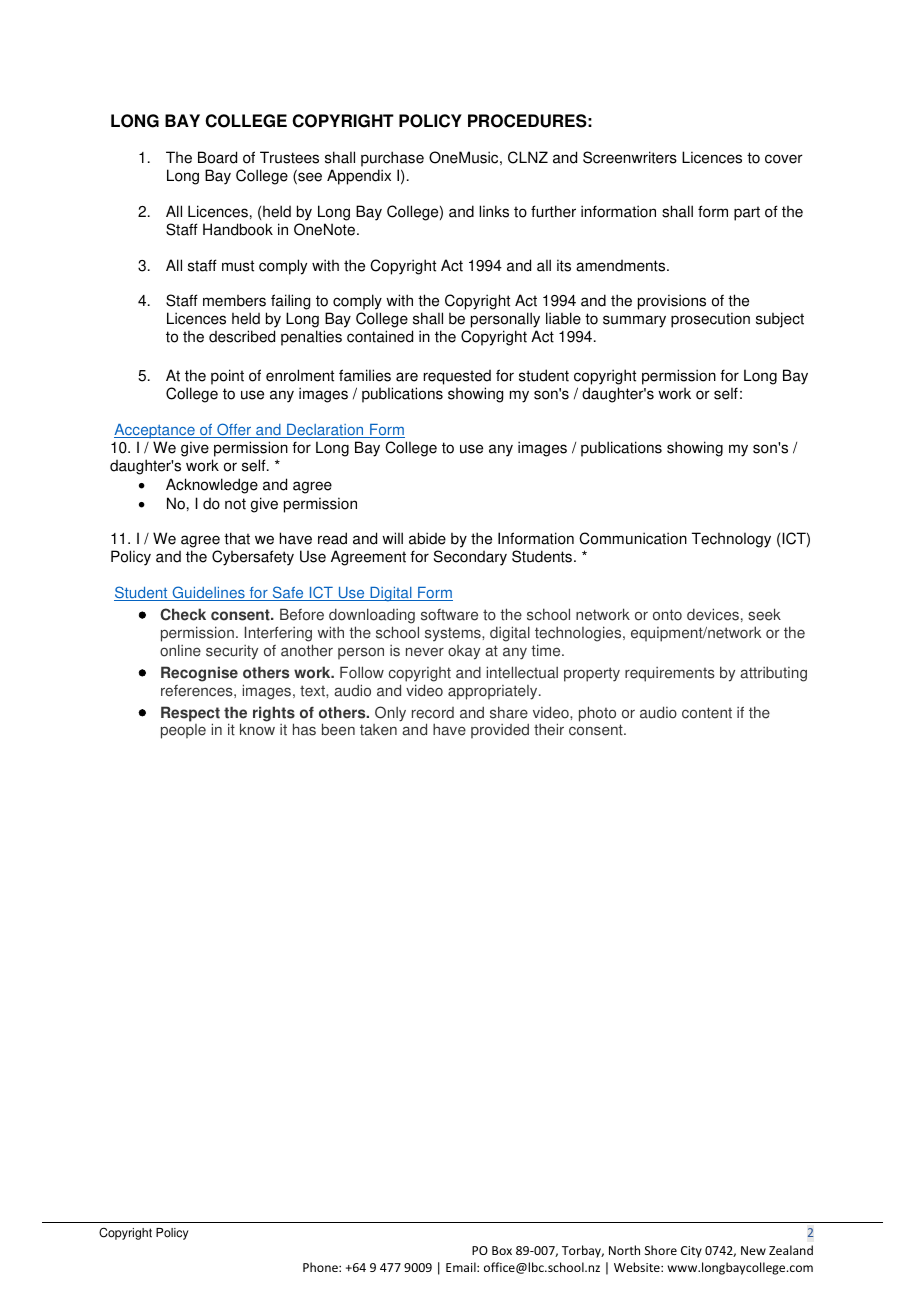 Image resolution: width=924 pixels, height=1308 pixels. What do you see at coordinates (190, 715) in the screenshot?
I see `Respect` at bounding box center [190, 715].
